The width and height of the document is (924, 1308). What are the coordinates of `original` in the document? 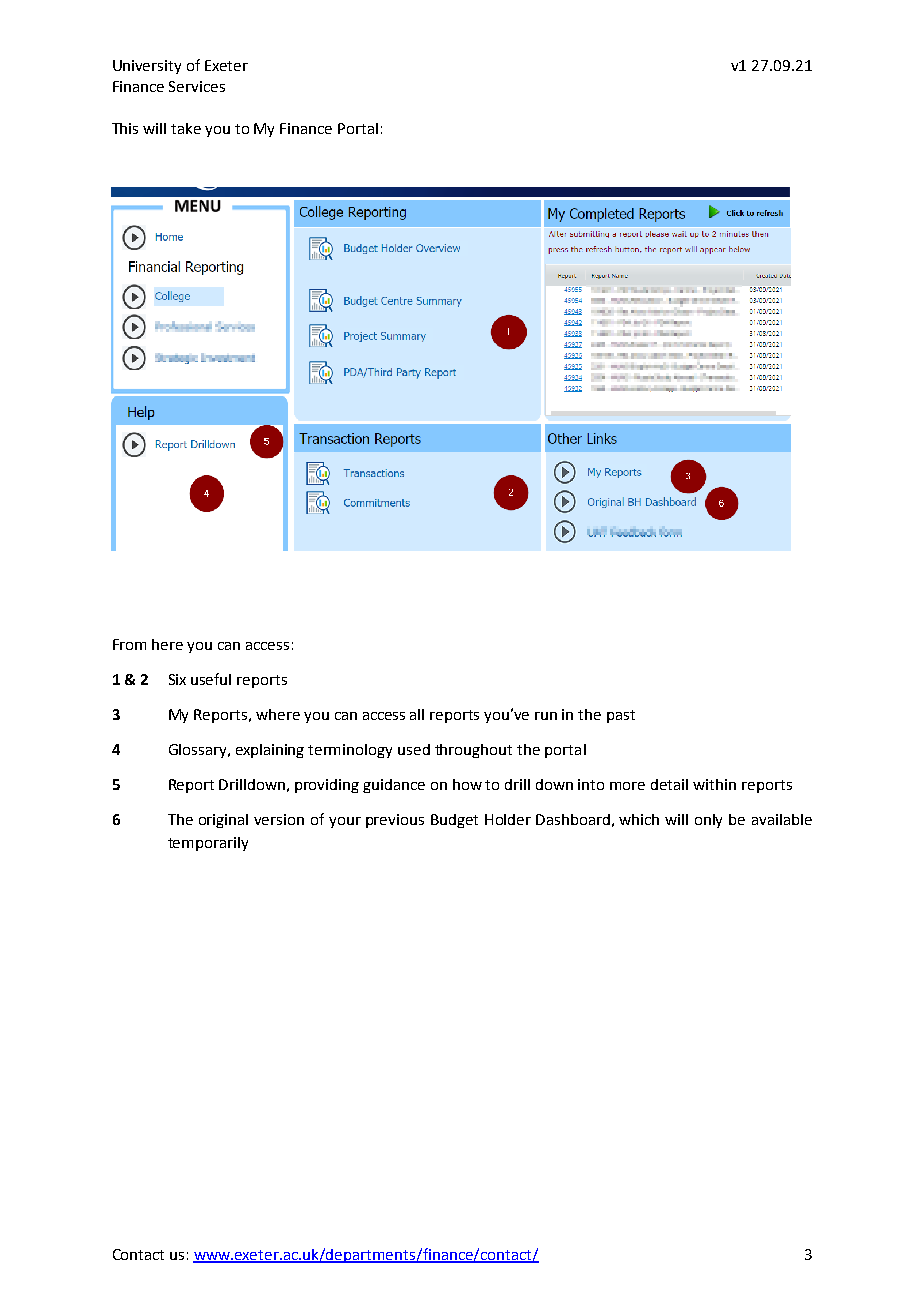 It's located at (223, 821).
